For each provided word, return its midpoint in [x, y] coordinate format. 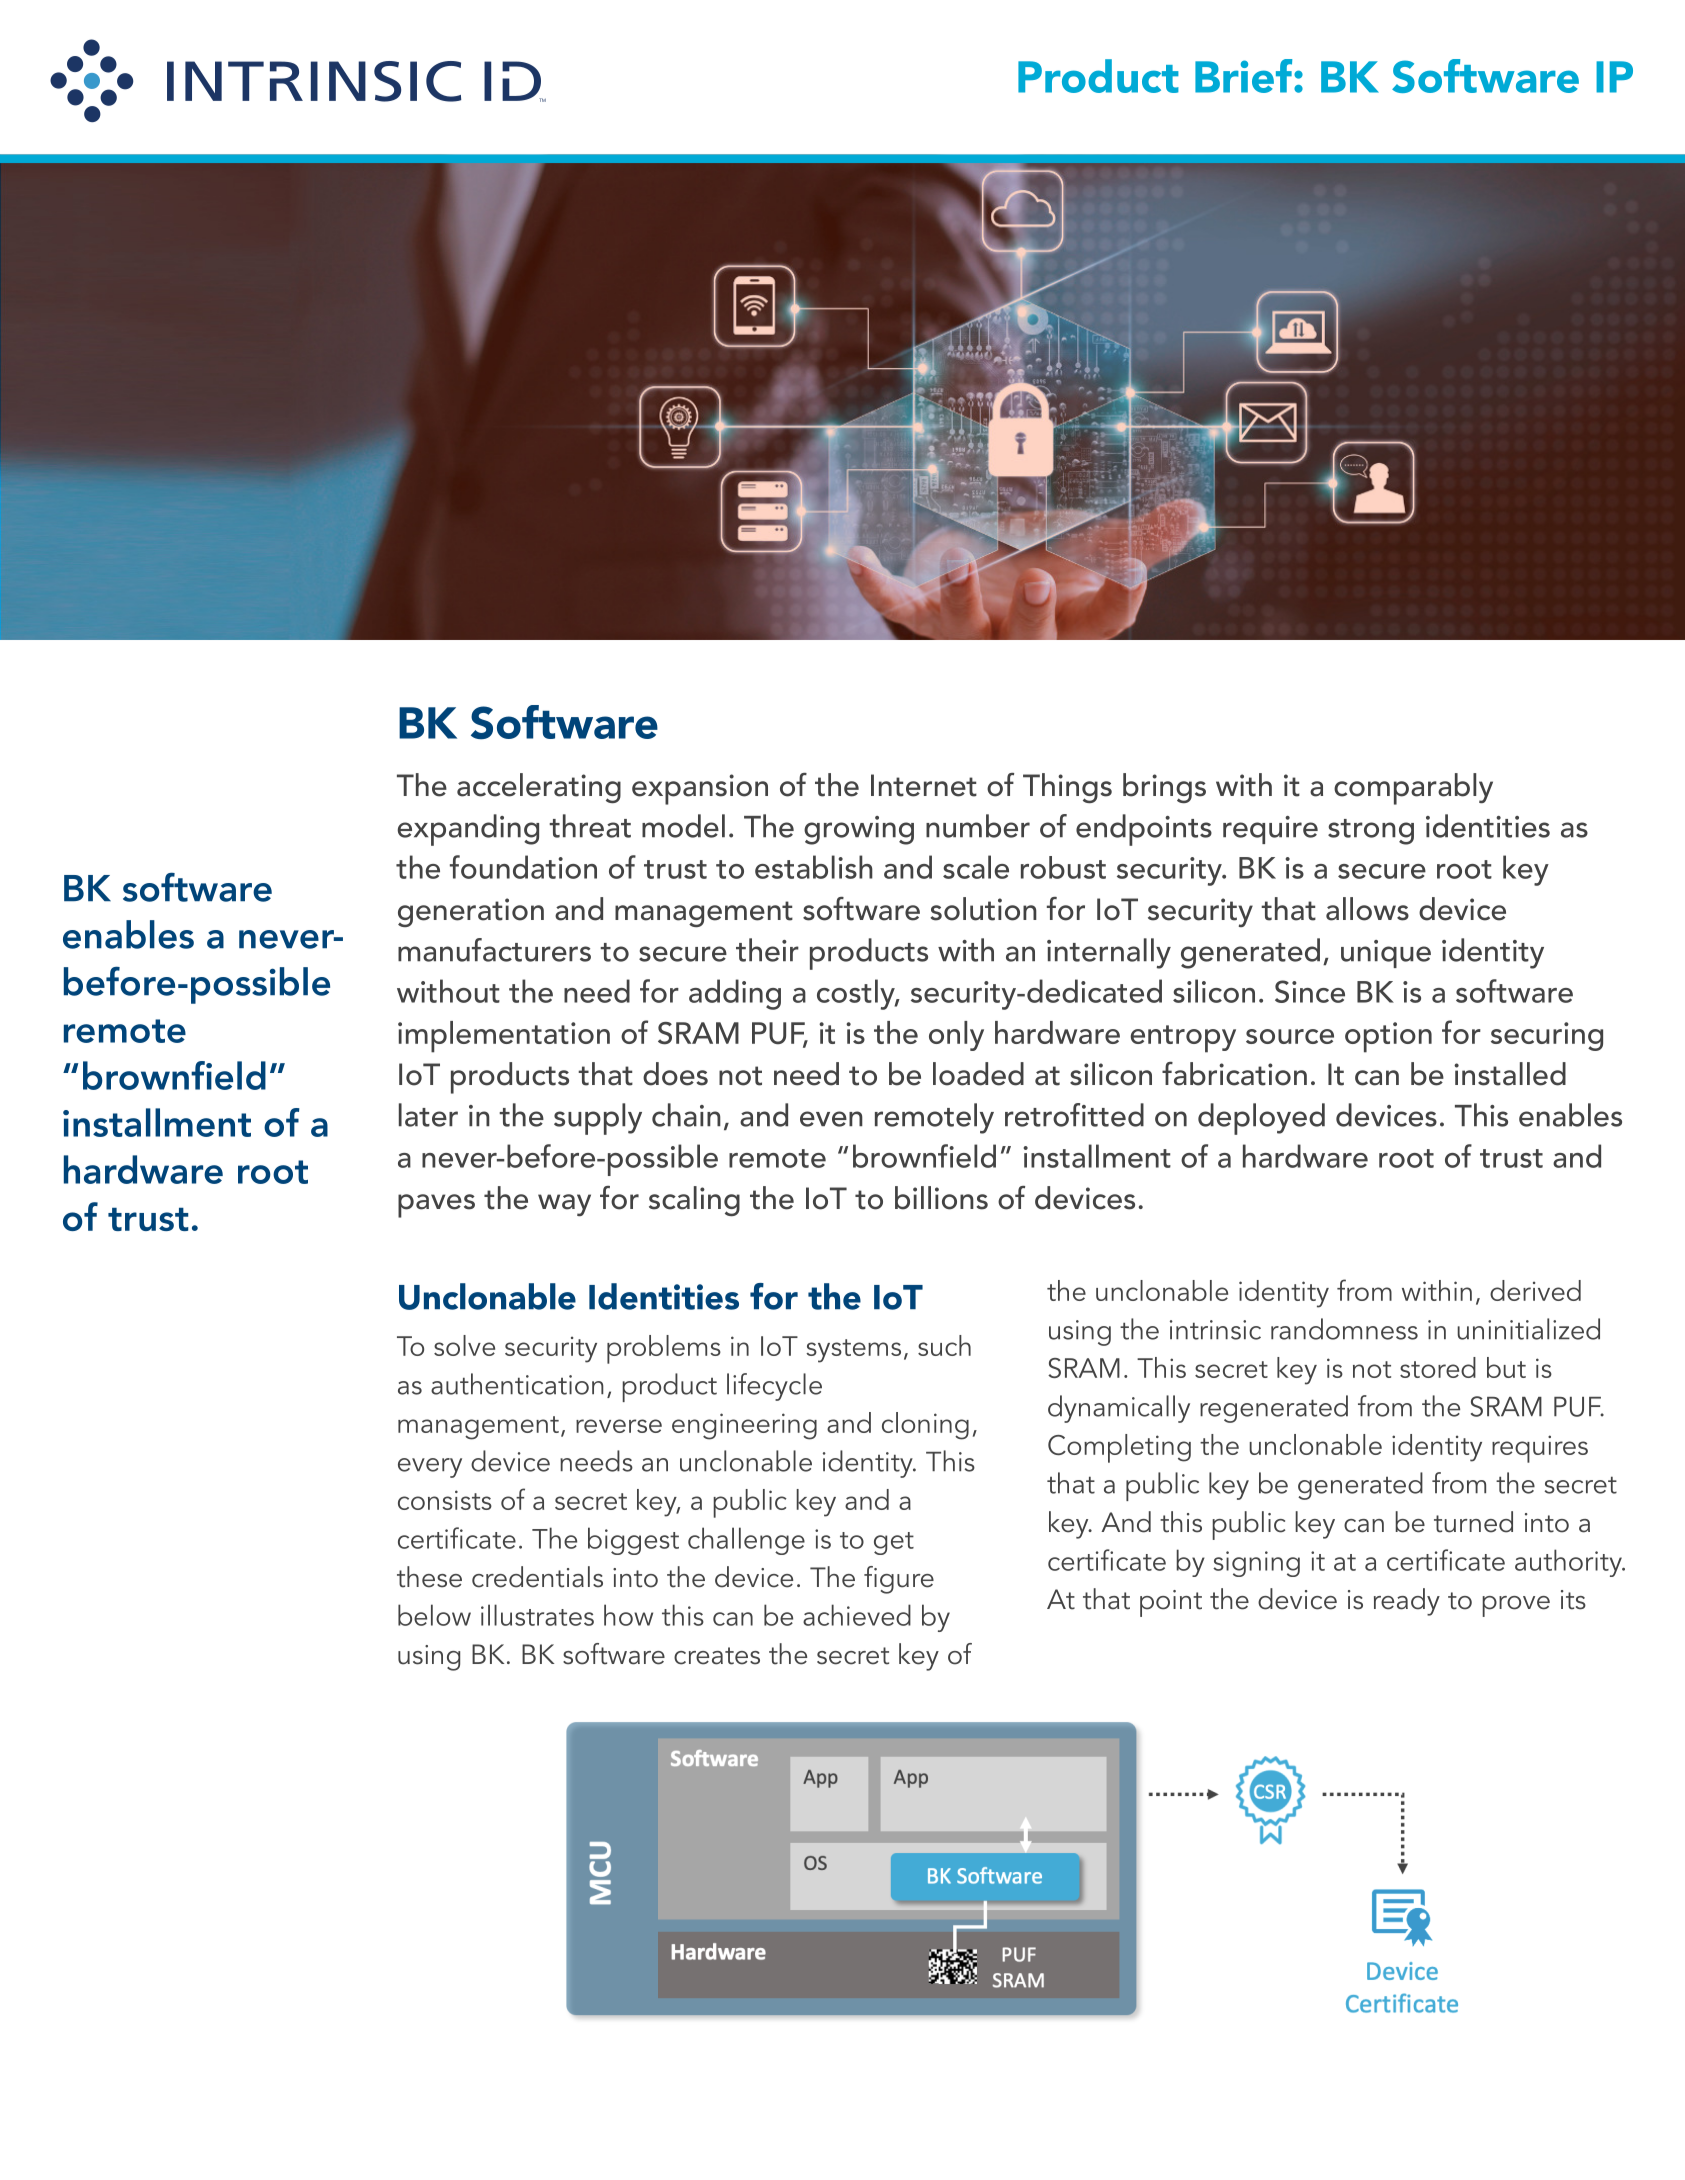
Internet [924, 785]
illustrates [537, 1615]
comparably [1413, 789]
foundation [523, 867]
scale [976, 867]
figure [899, 1580]
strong [1371, 832]
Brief [1245, 76]
